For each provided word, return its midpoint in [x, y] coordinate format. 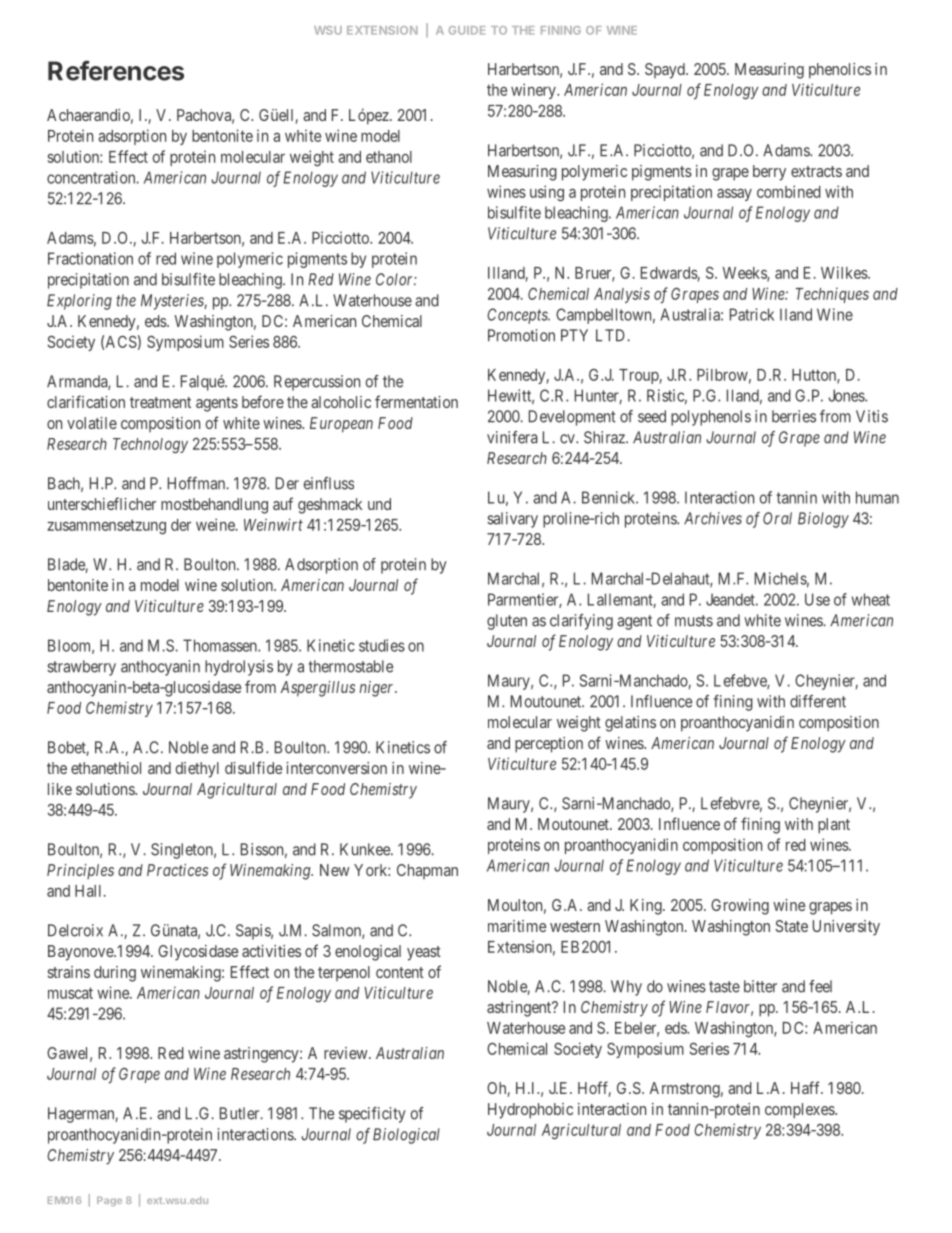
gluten [507, 622]
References [116, 70]
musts [694, 621]
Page [109, 1201]
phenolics [840, 71]
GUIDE [467, 30]
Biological [406, 1136]
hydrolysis [239, 668]
